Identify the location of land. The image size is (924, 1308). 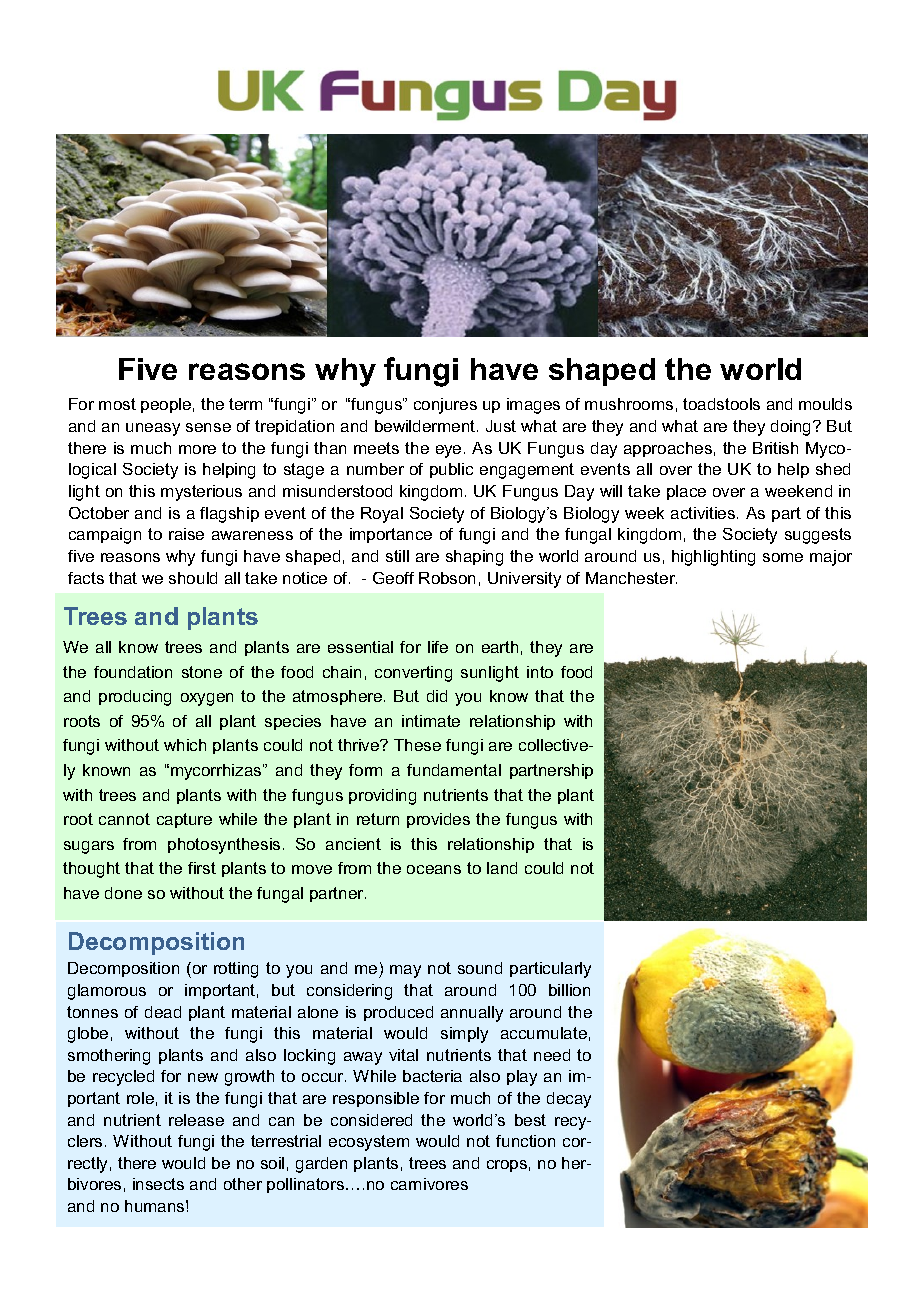
(502, 868).
